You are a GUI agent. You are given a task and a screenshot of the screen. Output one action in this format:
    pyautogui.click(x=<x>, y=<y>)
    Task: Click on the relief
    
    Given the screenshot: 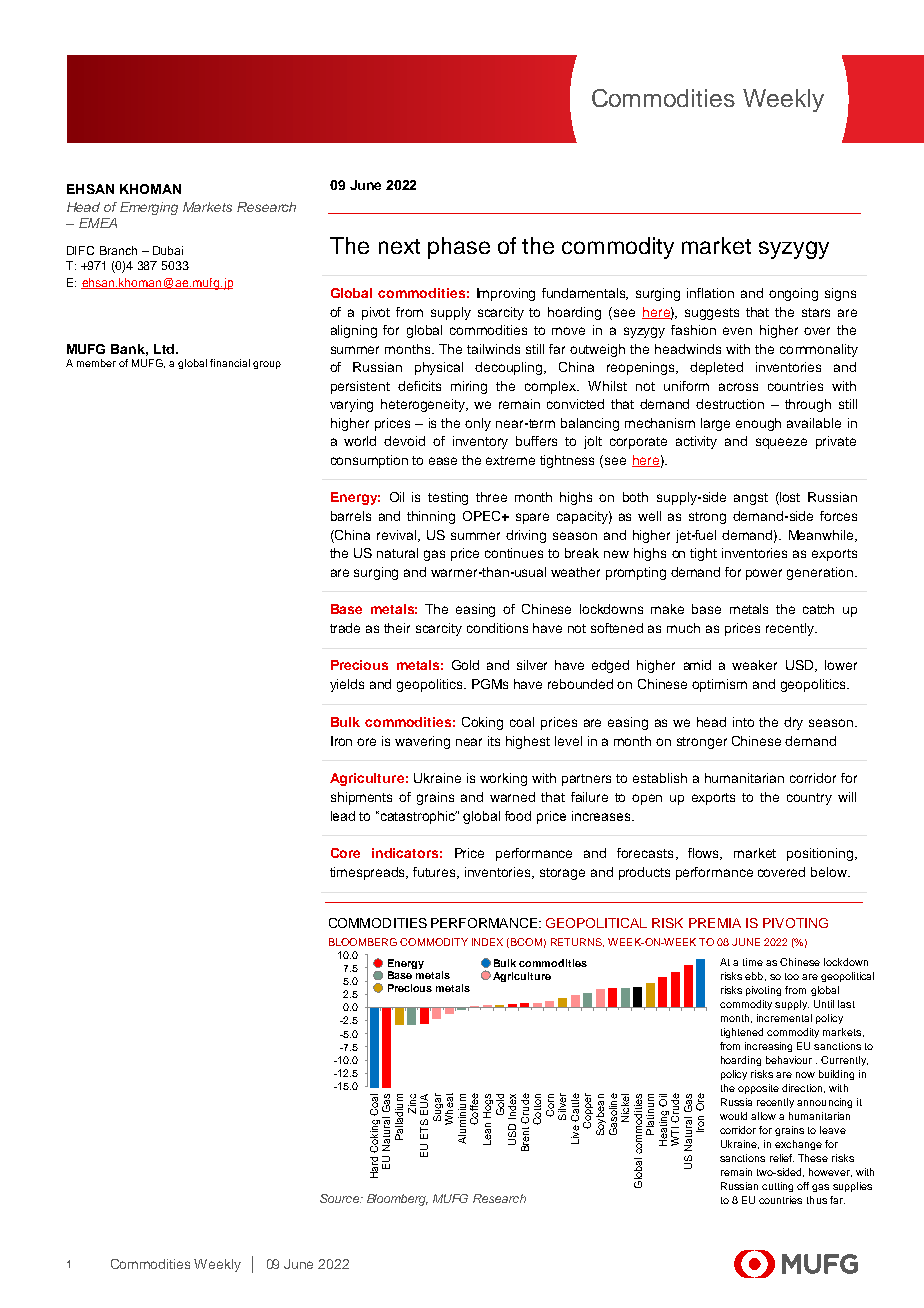 What is the action you would take?
    pyautogui.click(x=782, y=1158)
